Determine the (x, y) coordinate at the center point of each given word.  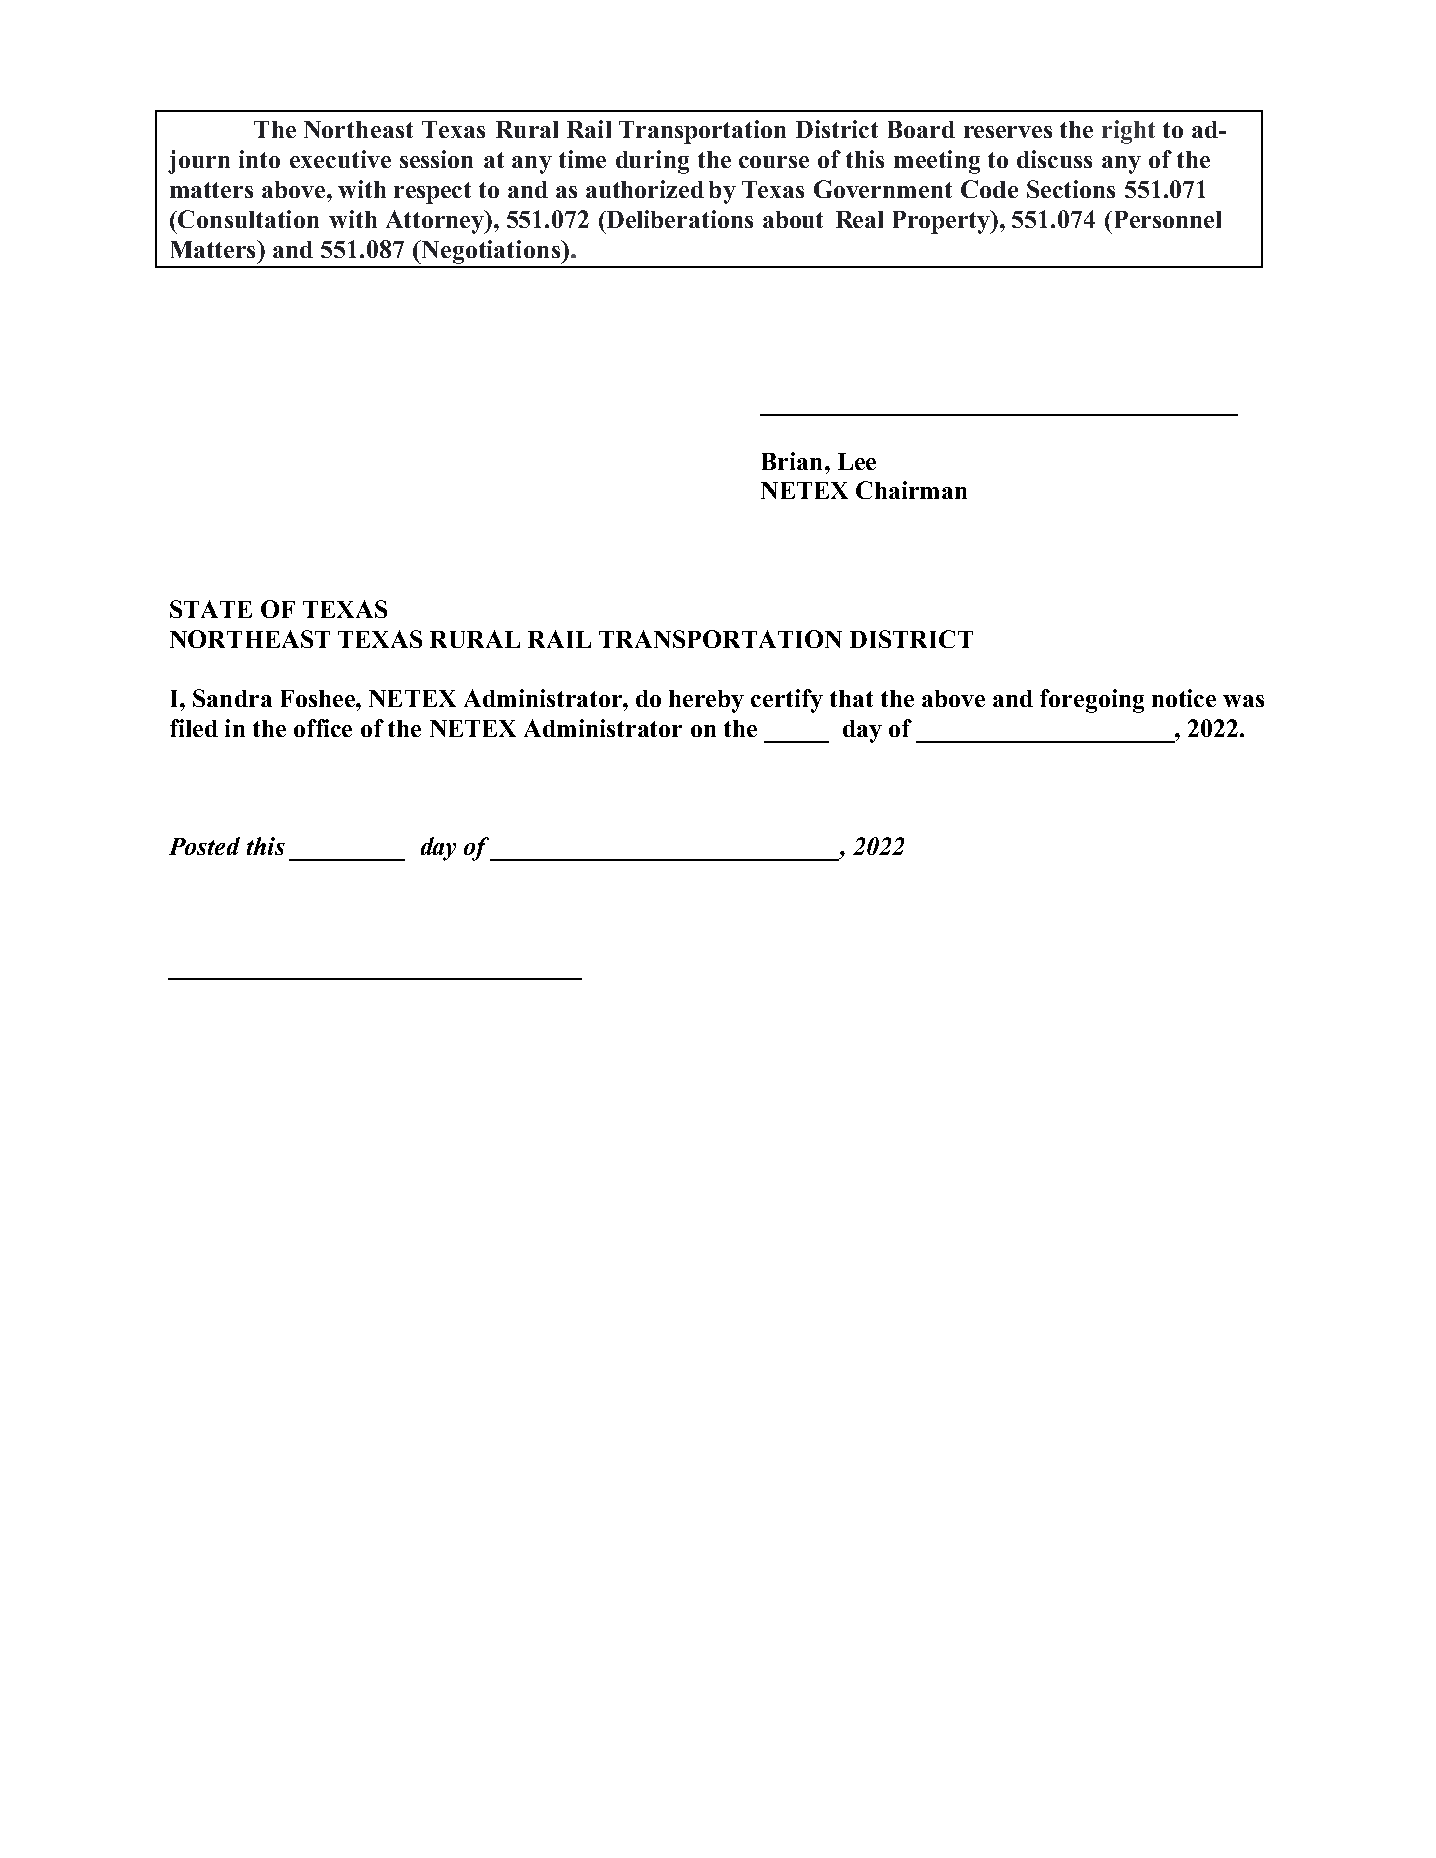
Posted (204, 846)
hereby (706, 701)
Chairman (911, 490)
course (774, 162)
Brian (792, 461)
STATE (211, 609)
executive (340, 159)
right (1128, 132)
